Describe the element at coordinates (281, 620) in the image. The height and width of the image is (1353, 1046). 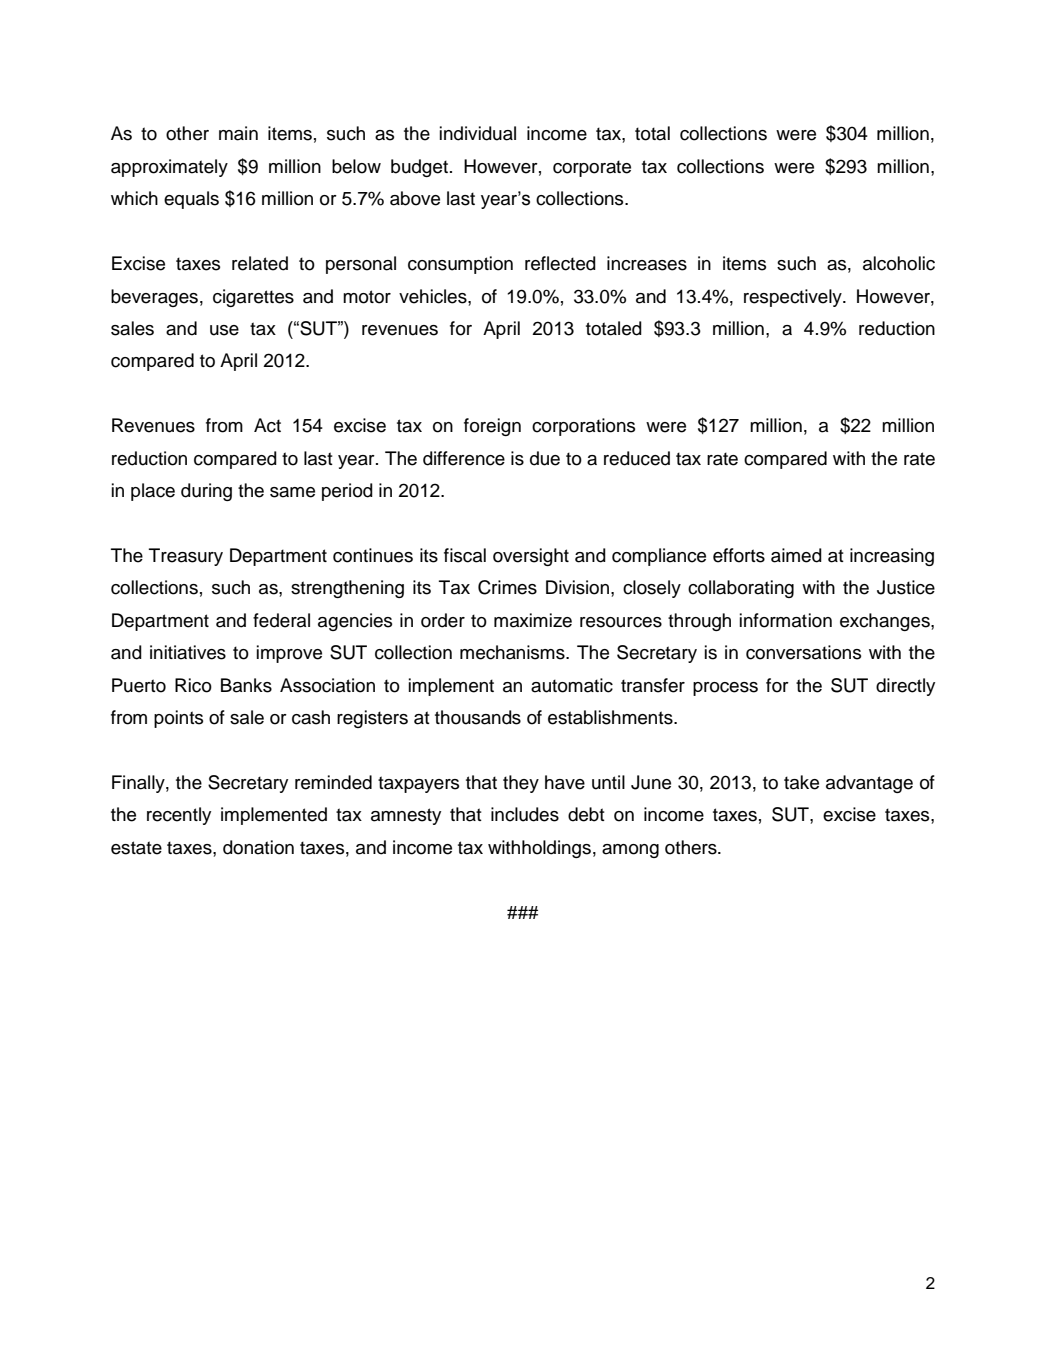
I see `federal` at that location.
